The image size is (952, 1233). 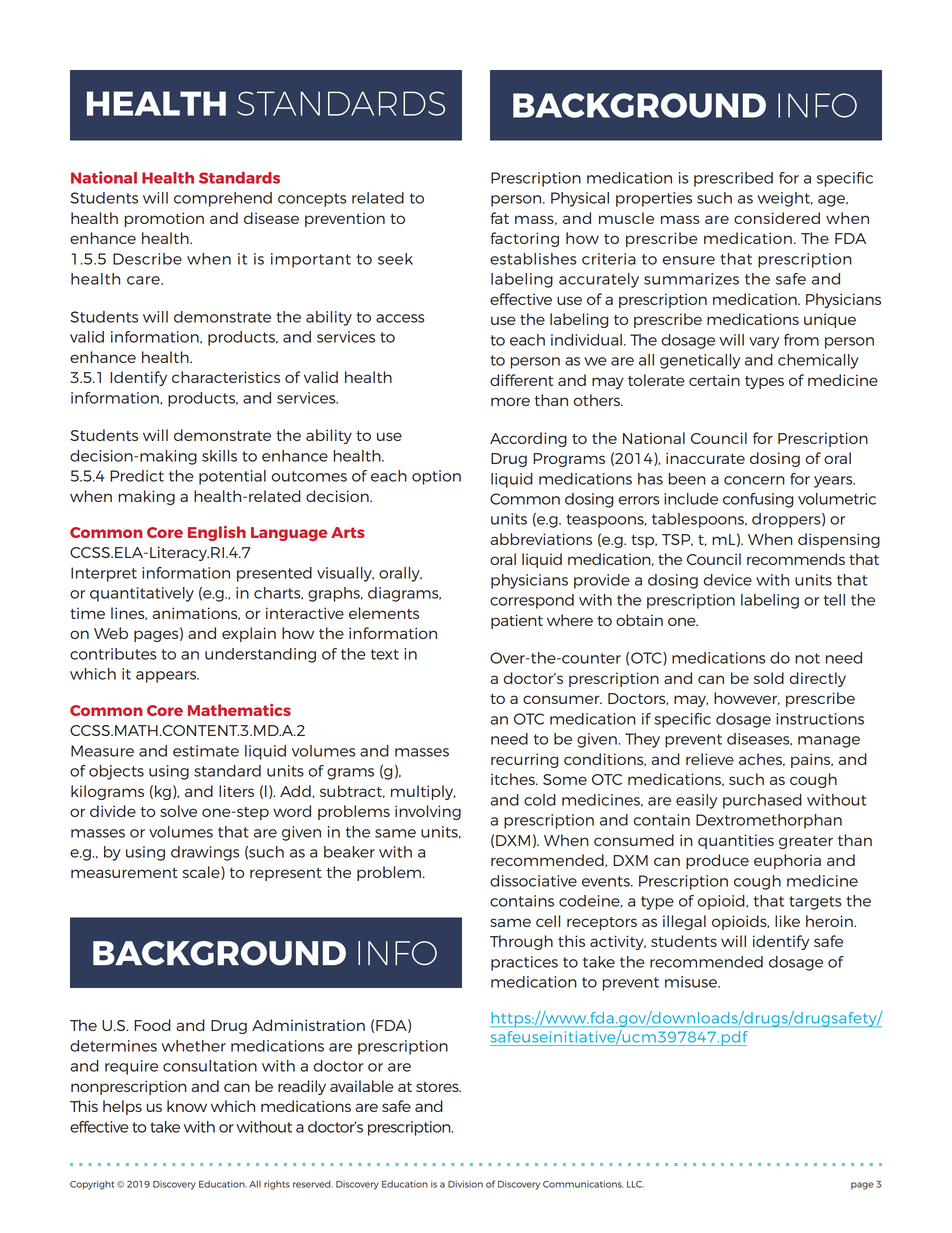 I want to click on recommends, so click(x=796, y=559).
